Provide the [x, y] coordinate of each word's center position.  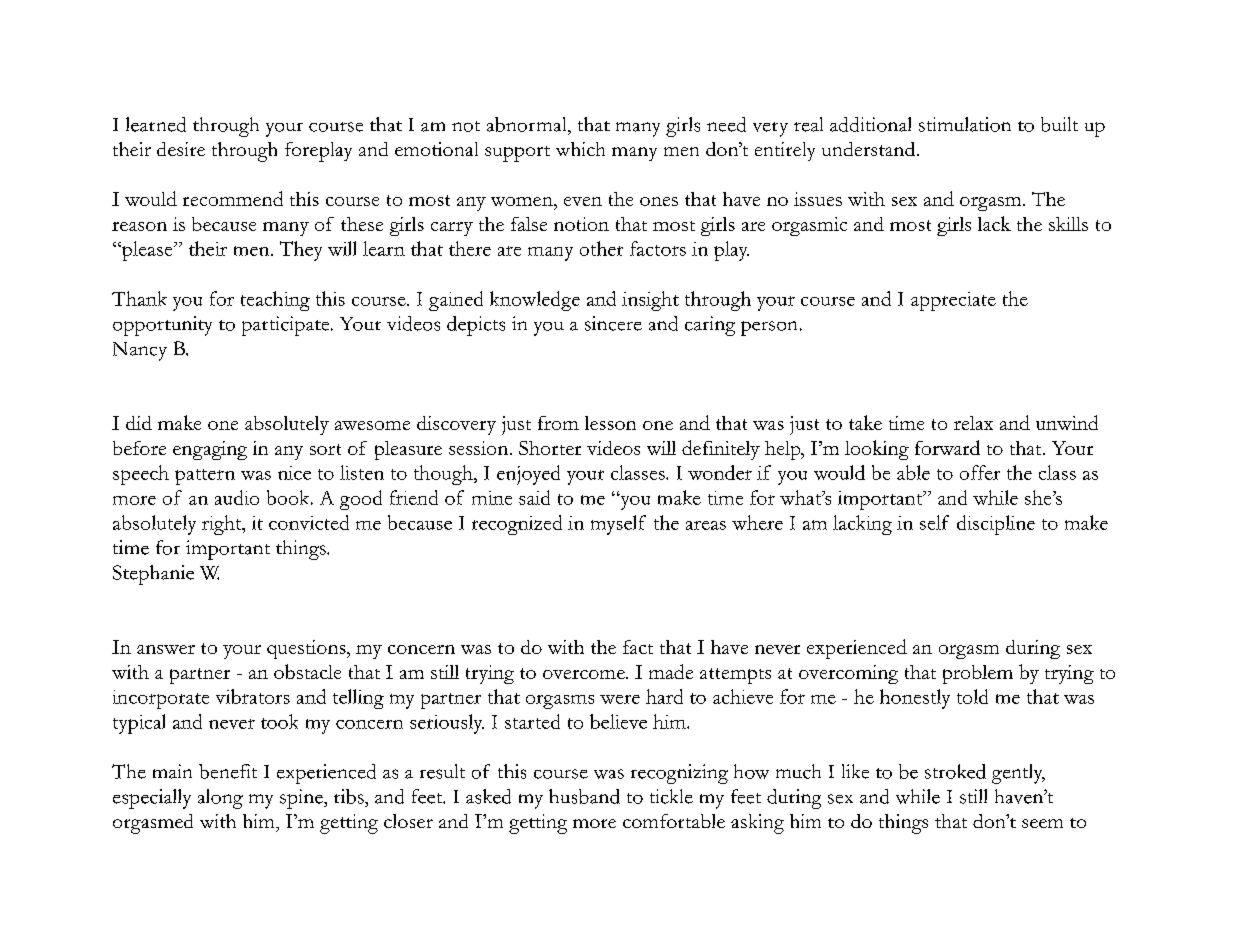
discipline [996, 525]
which [580, 149]
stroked [955, 771]
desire [181, 149]
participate [287, 326]
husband [584, 796]
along [220, 799]
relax [973, 423]
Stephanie [153, 575]
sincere [613, 323]
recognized [517, 525]
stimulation [965, 124]
